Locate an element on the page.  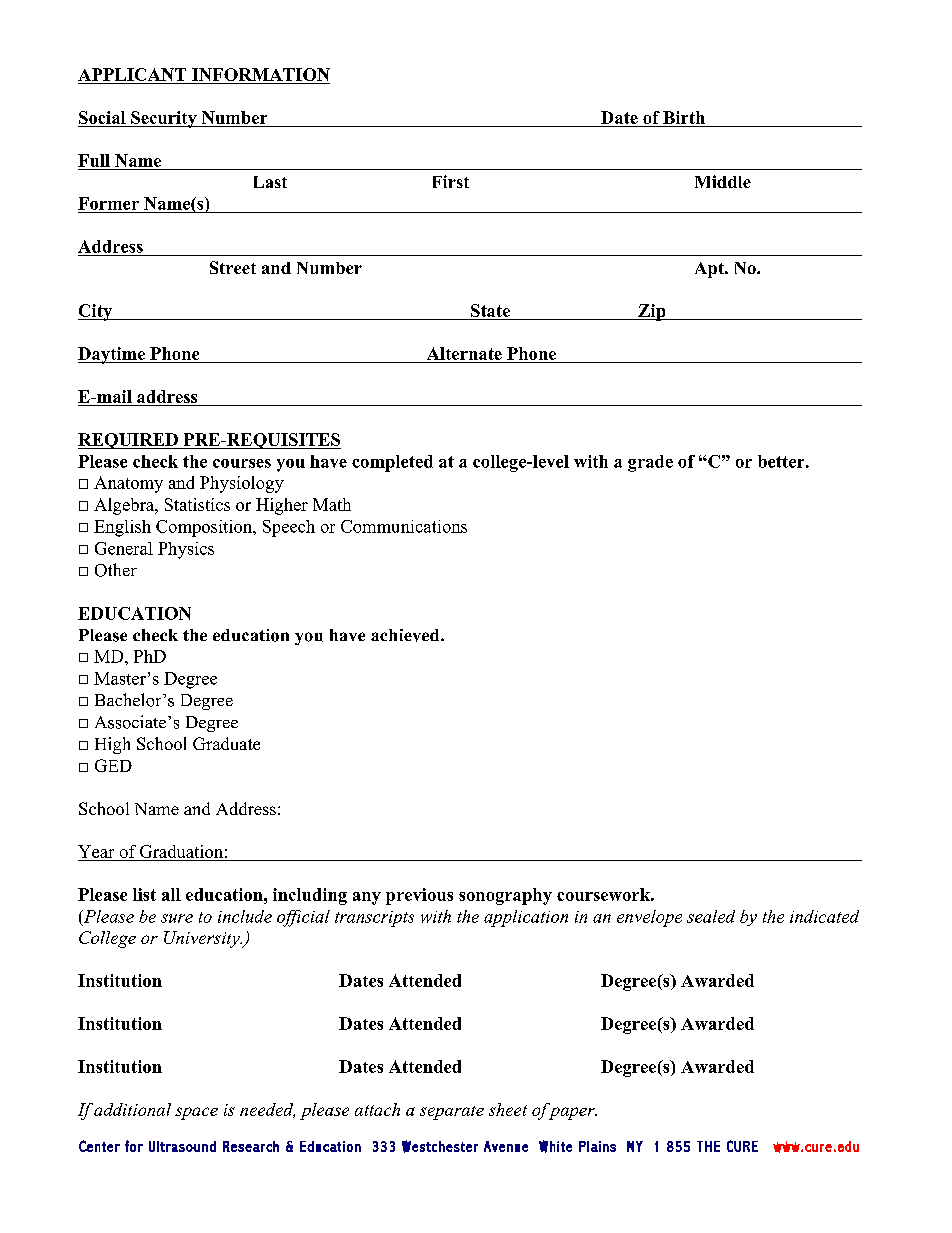
grade is located at coordinates (650, 463).
